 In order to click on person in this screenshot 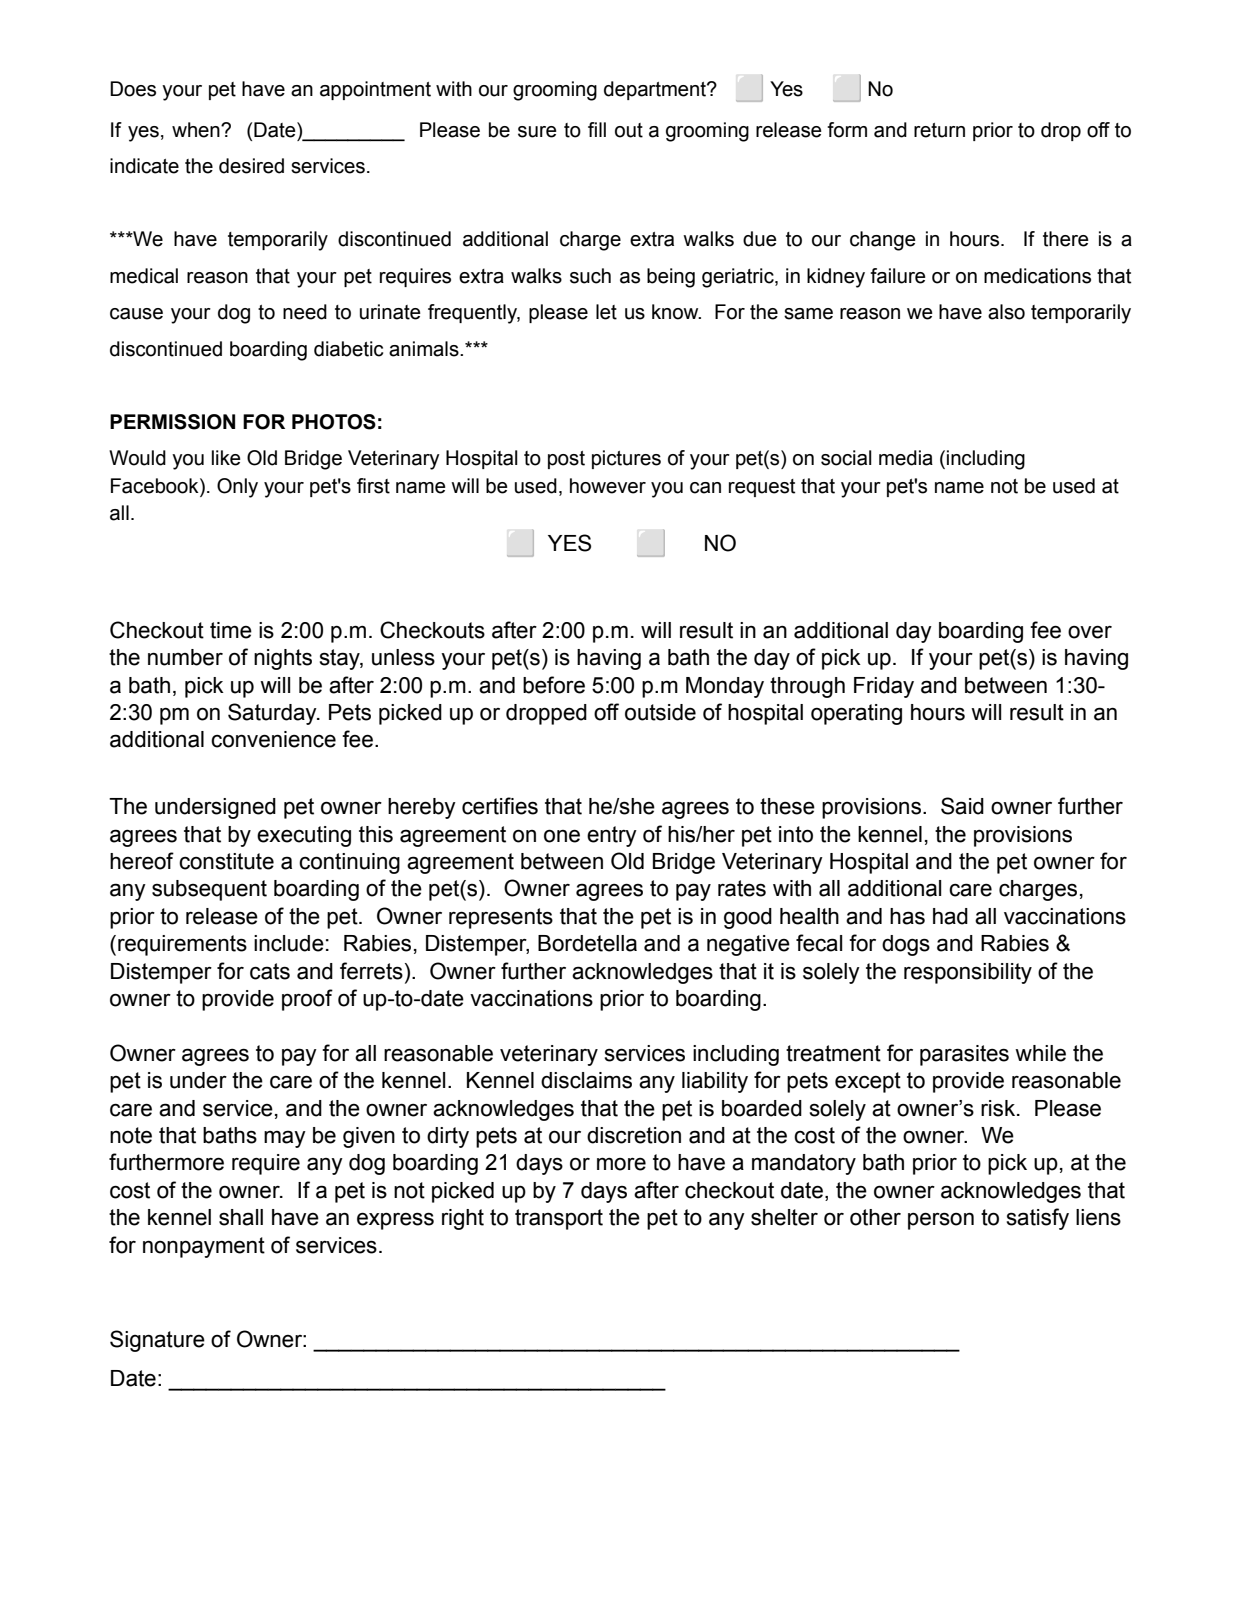, I will do `click(941, 1221)`.
